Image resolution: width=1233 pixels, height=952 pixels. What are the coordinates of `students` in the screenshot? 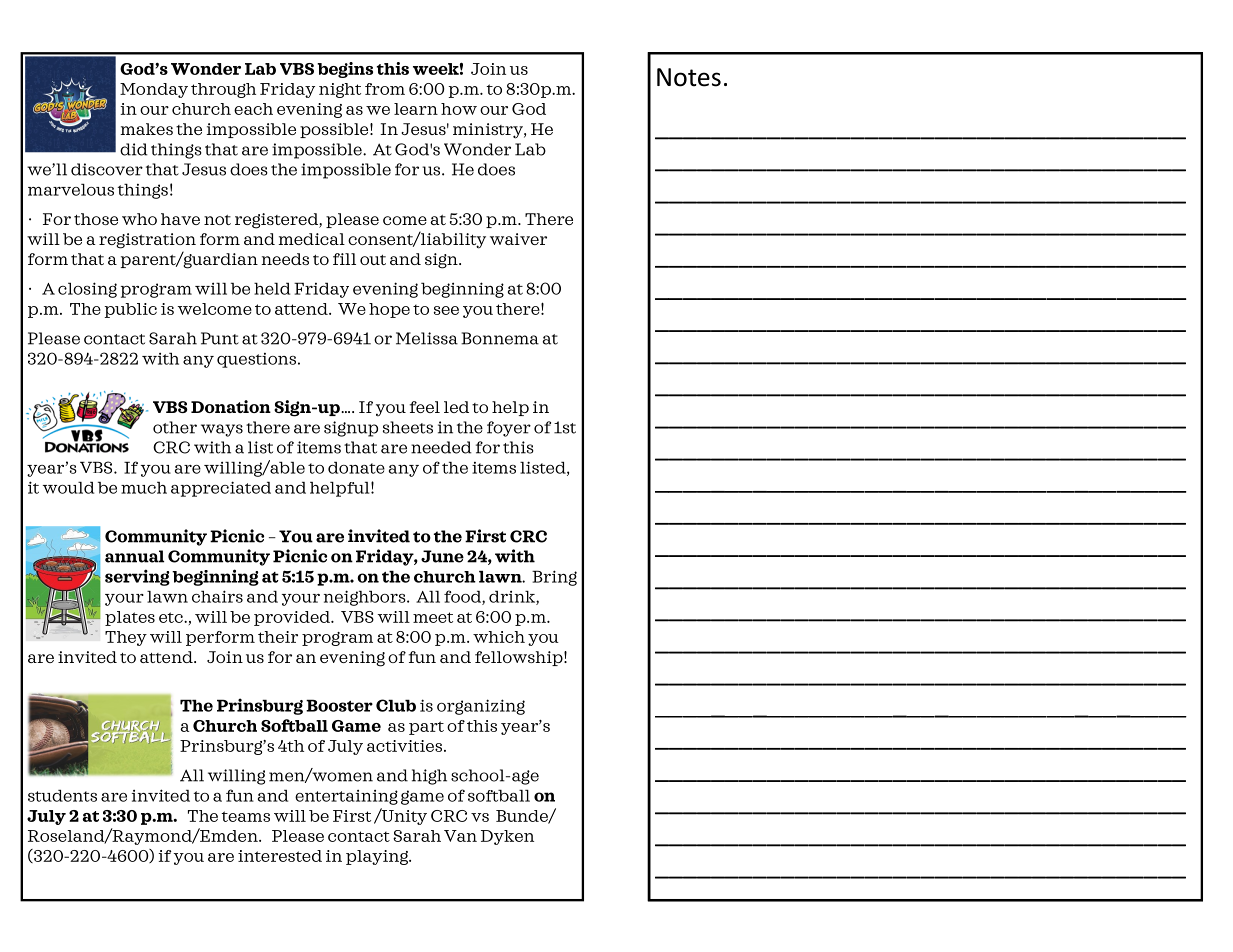 It's located at (62, 796).
